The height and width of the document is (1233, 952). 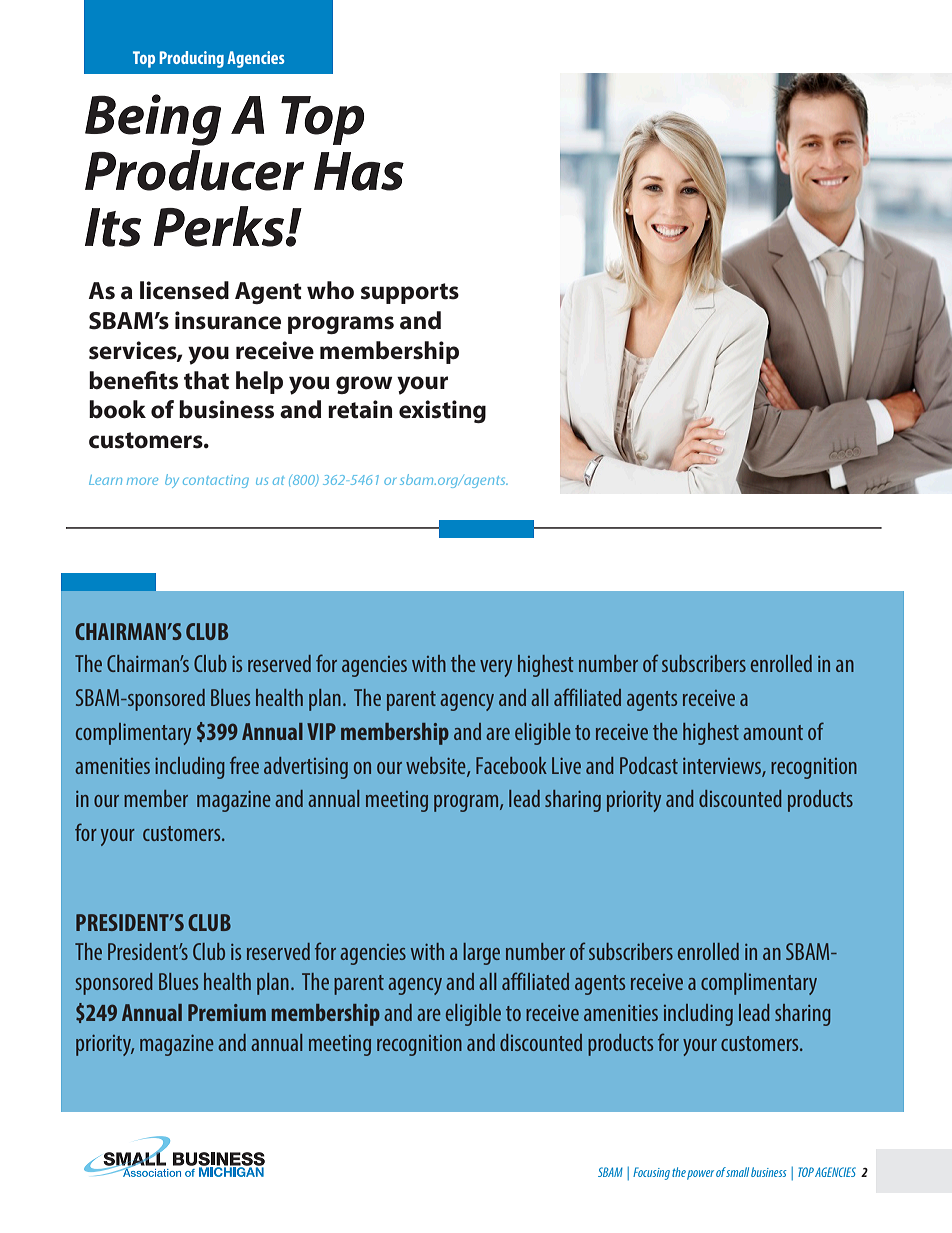 I want to click on amount, so click(x=773, y=732).
